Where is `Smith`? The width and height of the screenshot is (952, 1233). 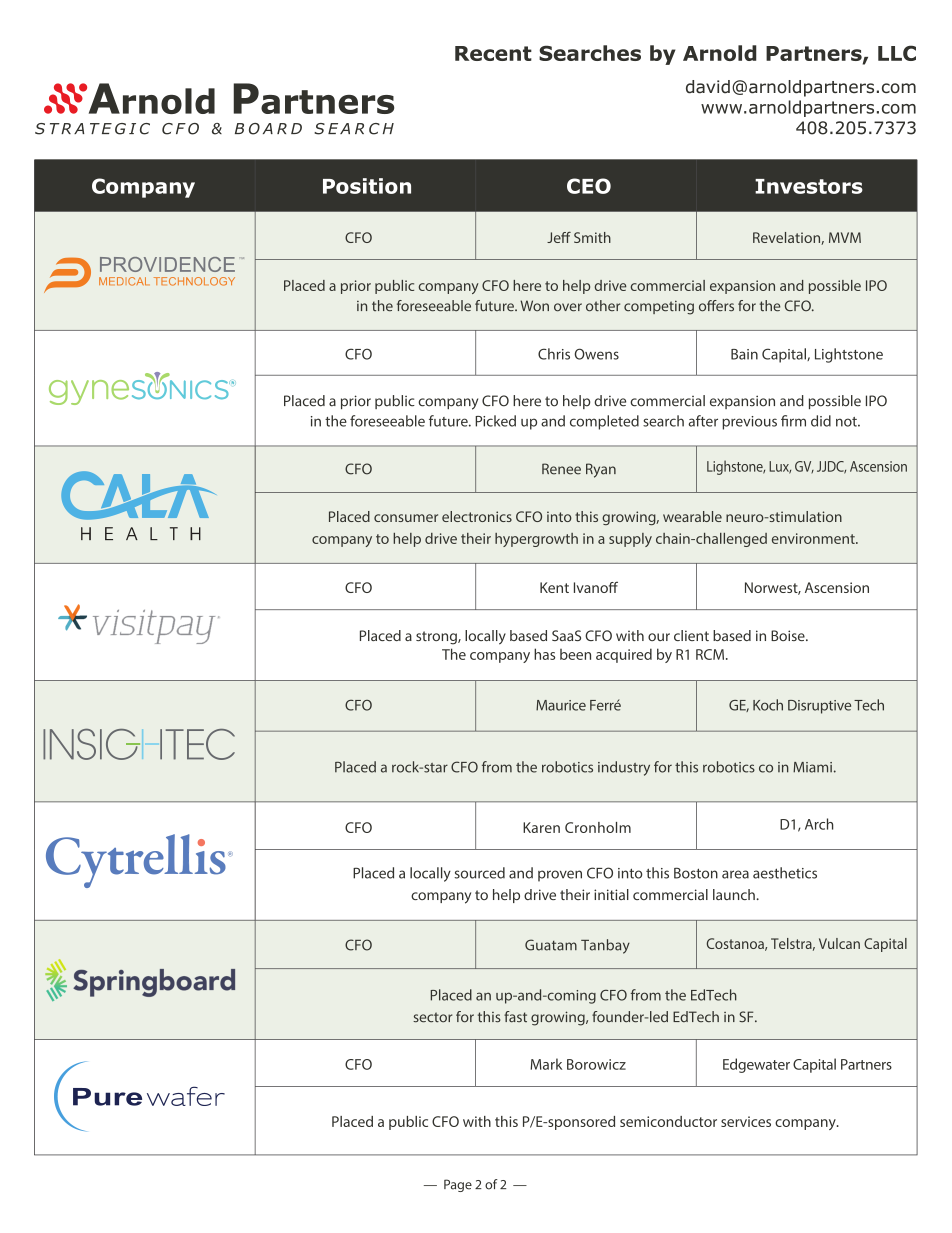 Smith is located at coordinates (592, 237).
